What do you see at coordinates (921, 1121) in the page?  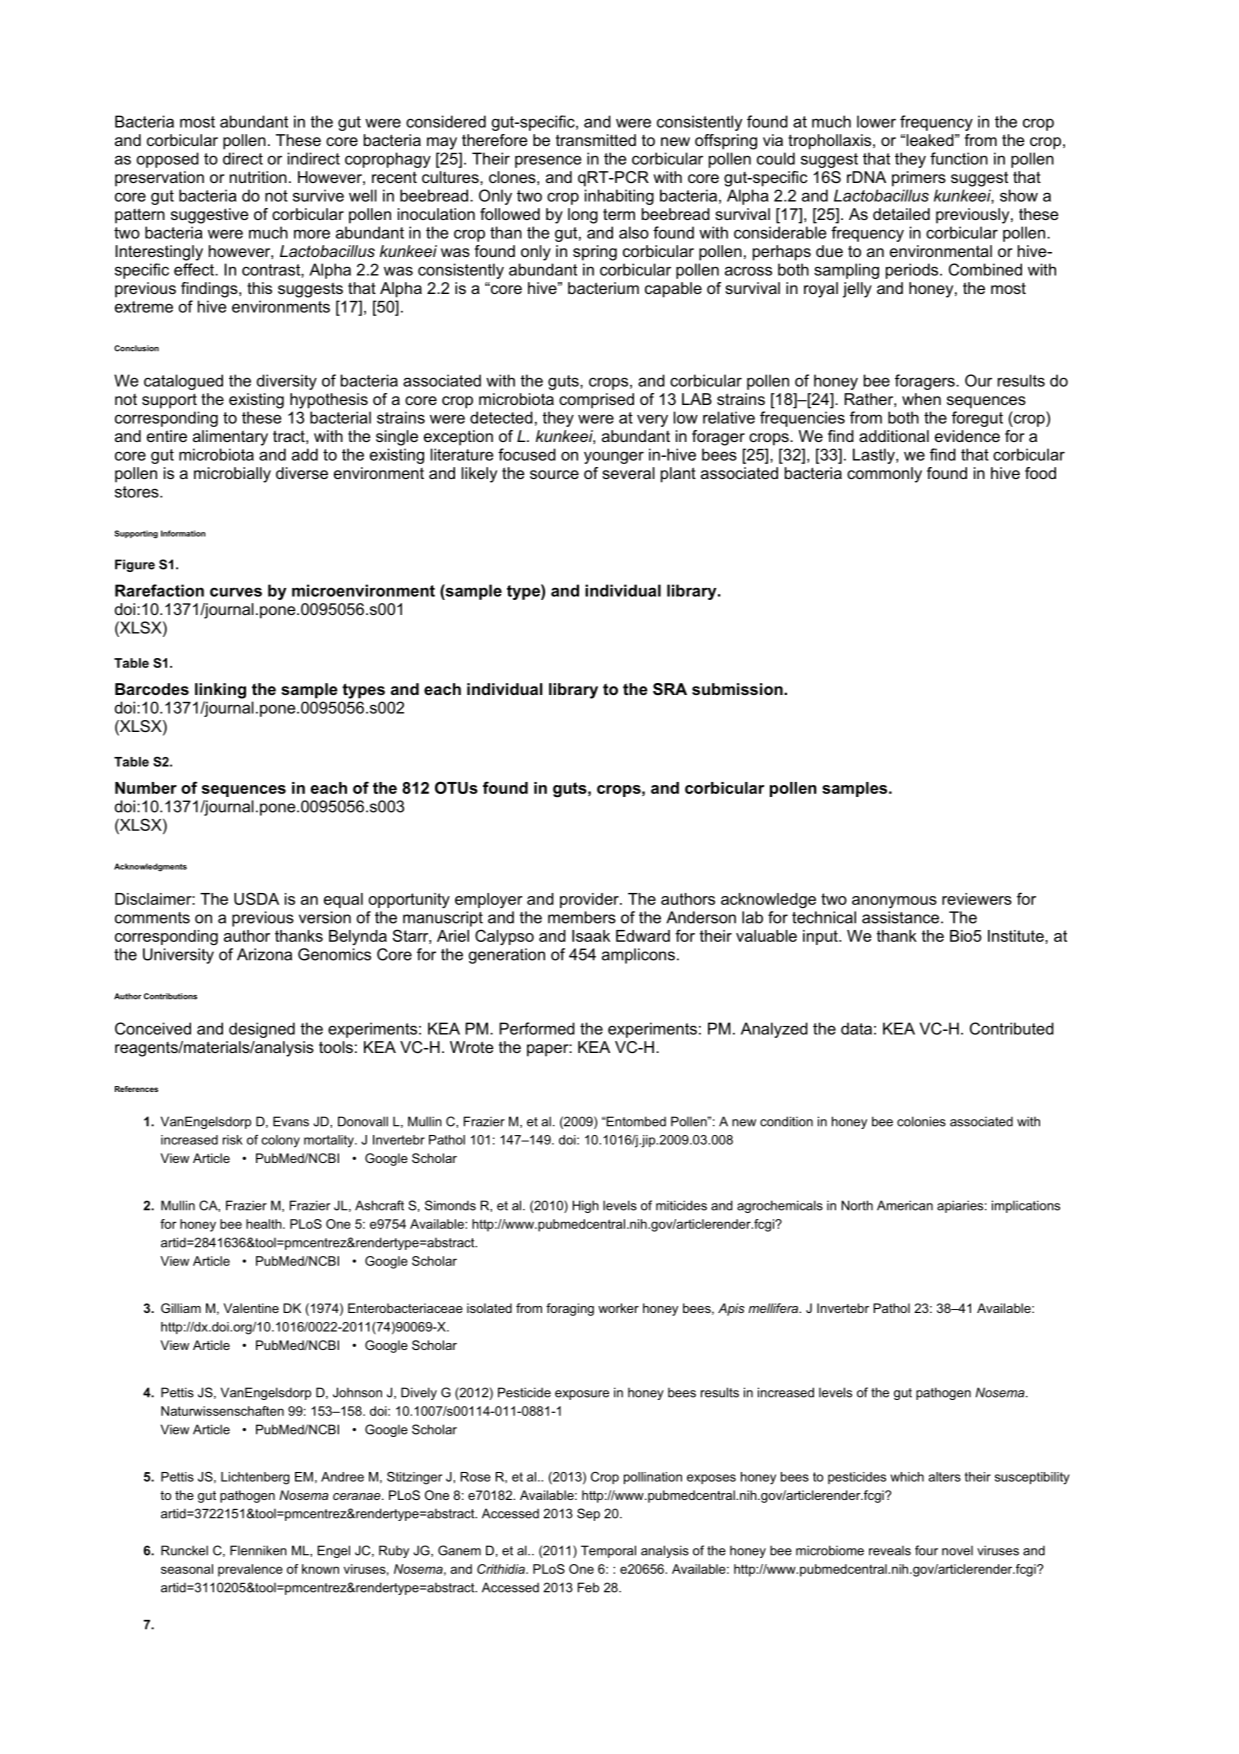 I see `colonies` at bounding box center [921, 1121].
